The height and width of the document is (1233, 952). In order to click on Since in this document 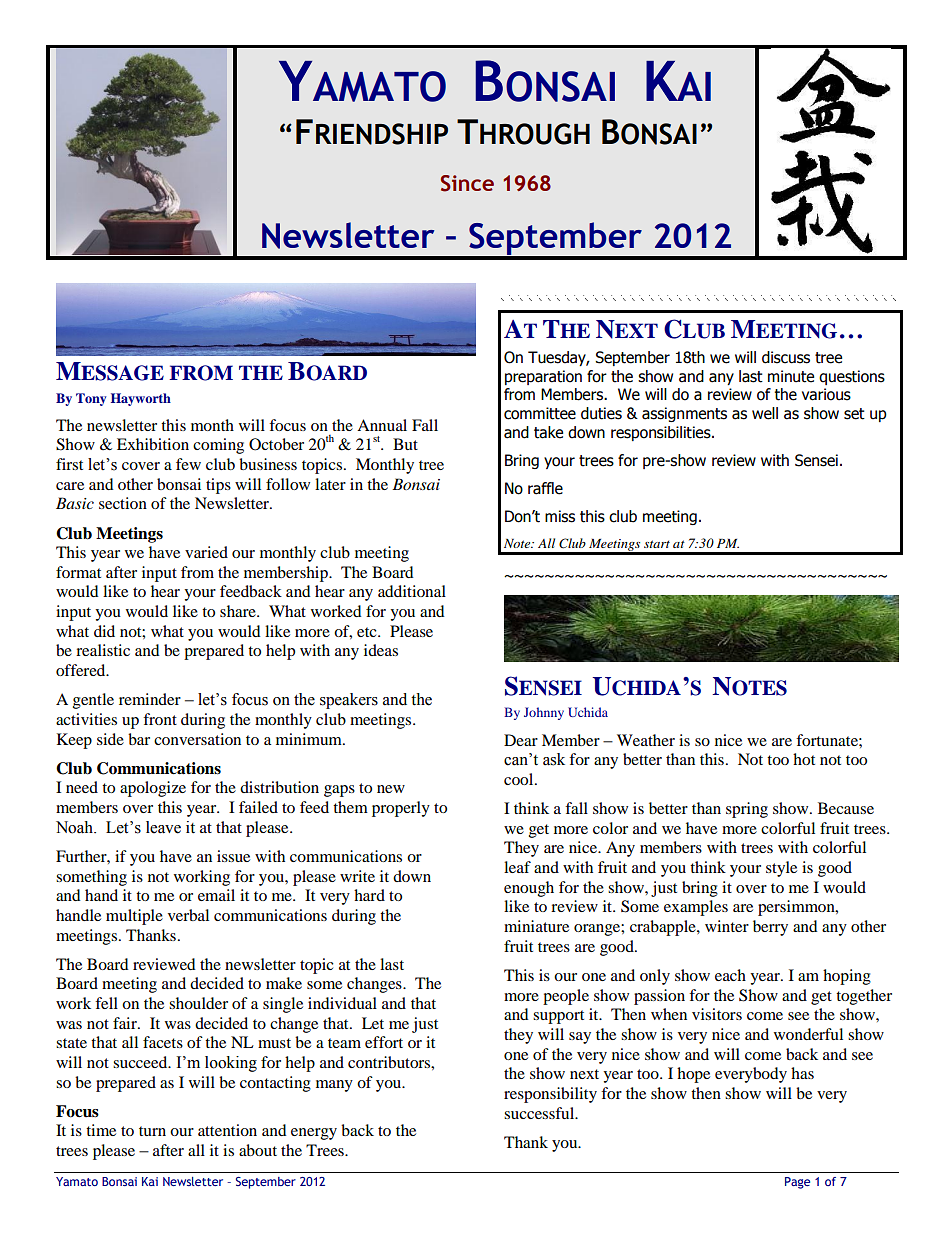, I will do `click(467, 183)`.
